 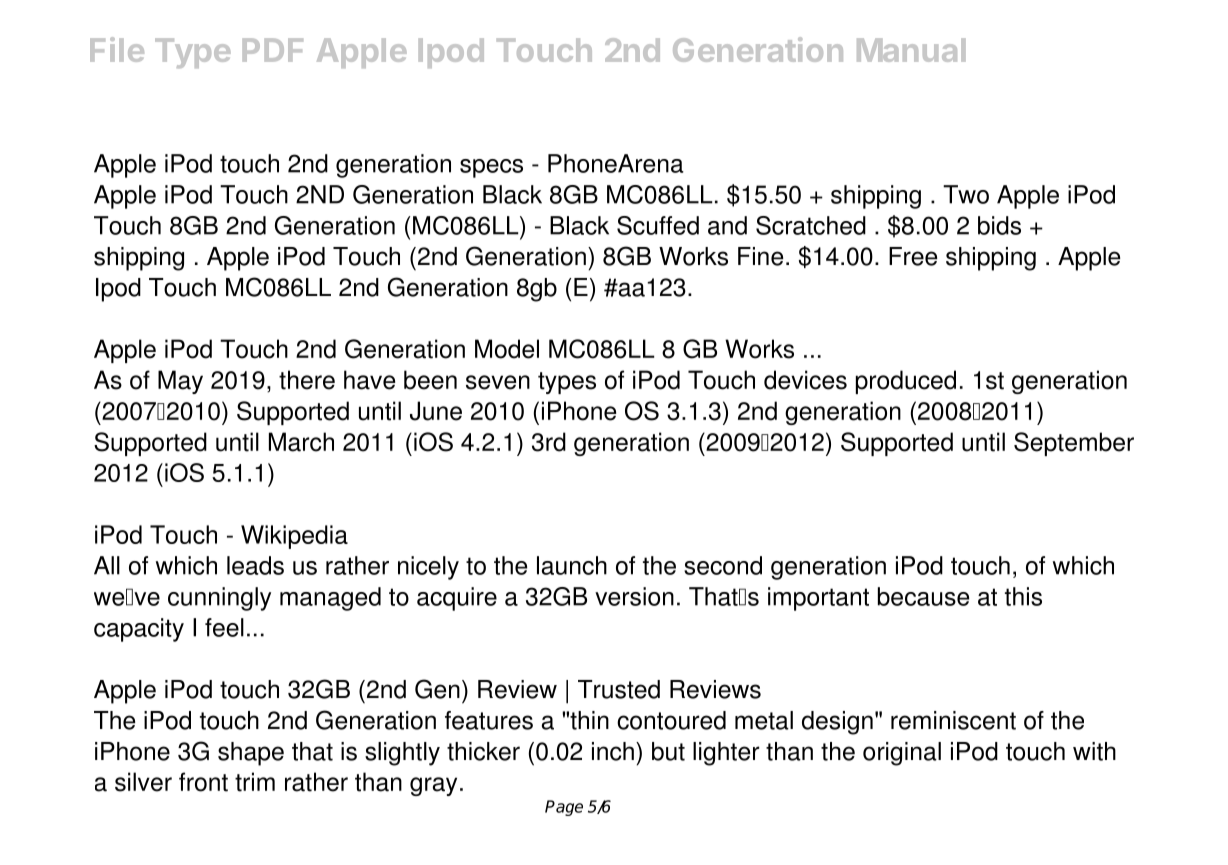 I want to click on Page, so click(x=564, y=808).
